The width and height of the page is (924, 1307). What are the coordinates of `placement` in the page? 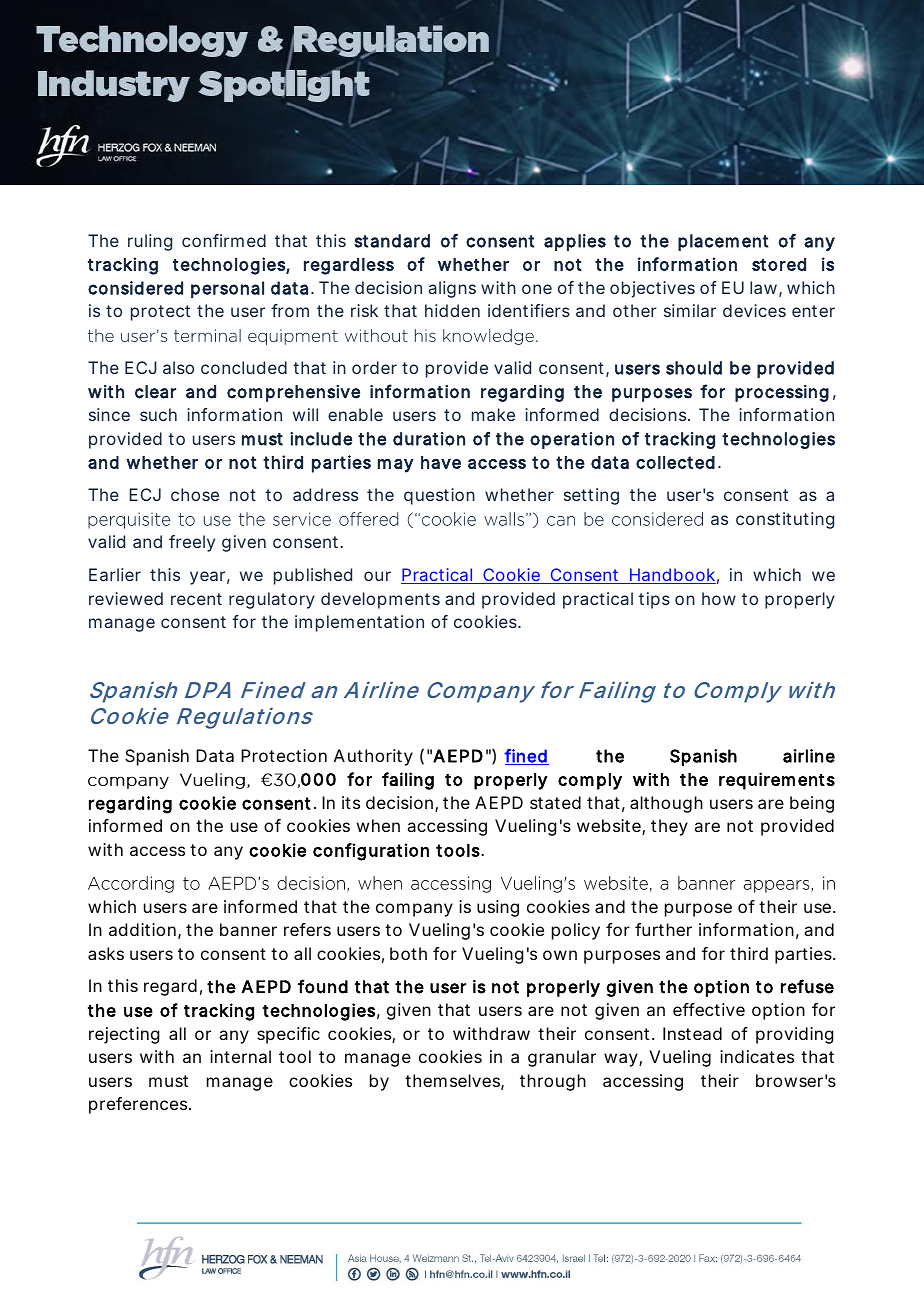 It's located at (723, 242).
